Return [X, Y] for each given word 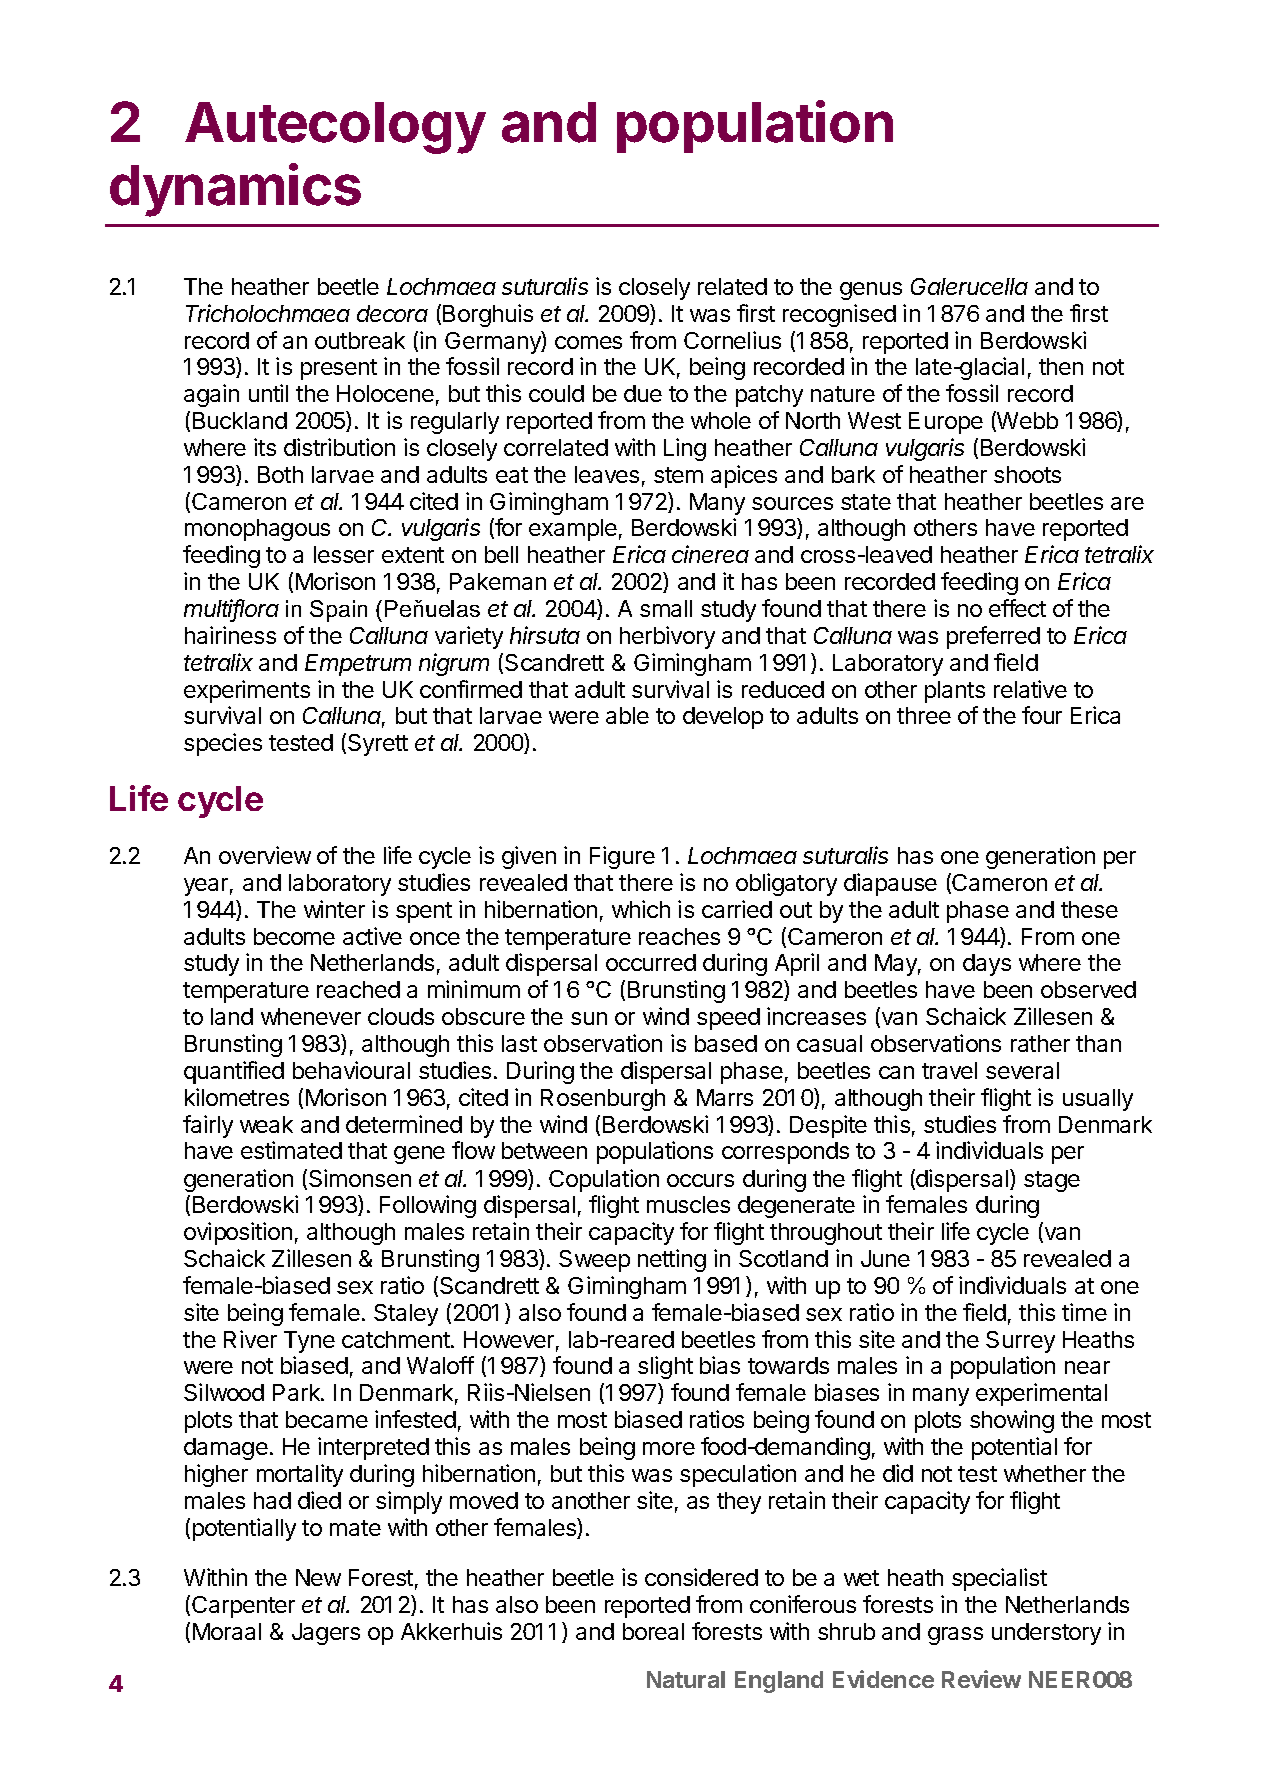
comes [588, 342]
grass [955, 1636]
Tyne [309, 1342]
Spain [338, 611]
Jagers [326, 1634]
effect [1017, 608]
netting [672, 1260]
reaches [679, 936]
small [666, 608]
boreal [653, 1631]
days [987, 965]
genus [871, 291]
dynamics [235, 190]
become [294, 936]
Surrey [1020, 1342]
